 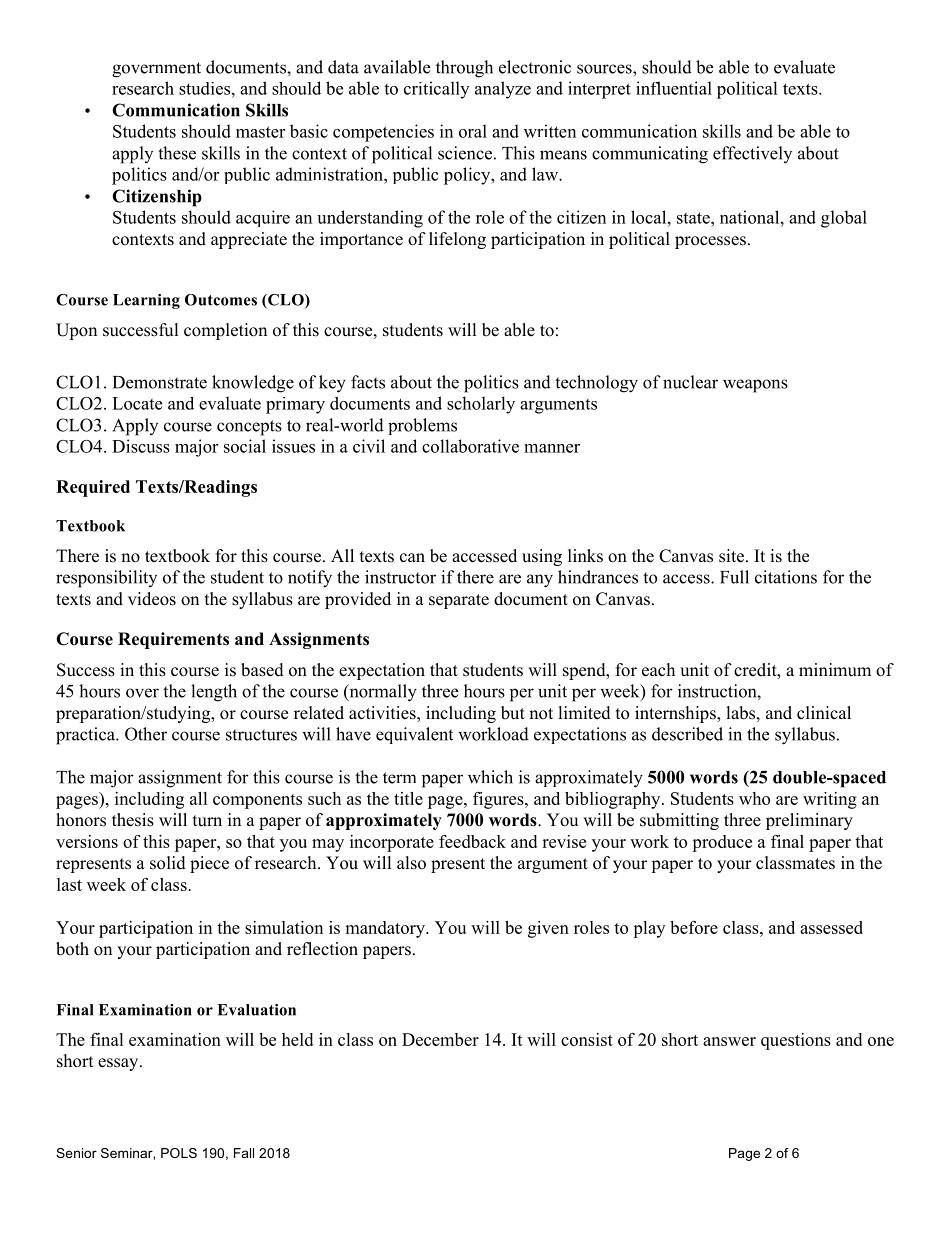 I want to click on studies, so click(x=204, y=88).
